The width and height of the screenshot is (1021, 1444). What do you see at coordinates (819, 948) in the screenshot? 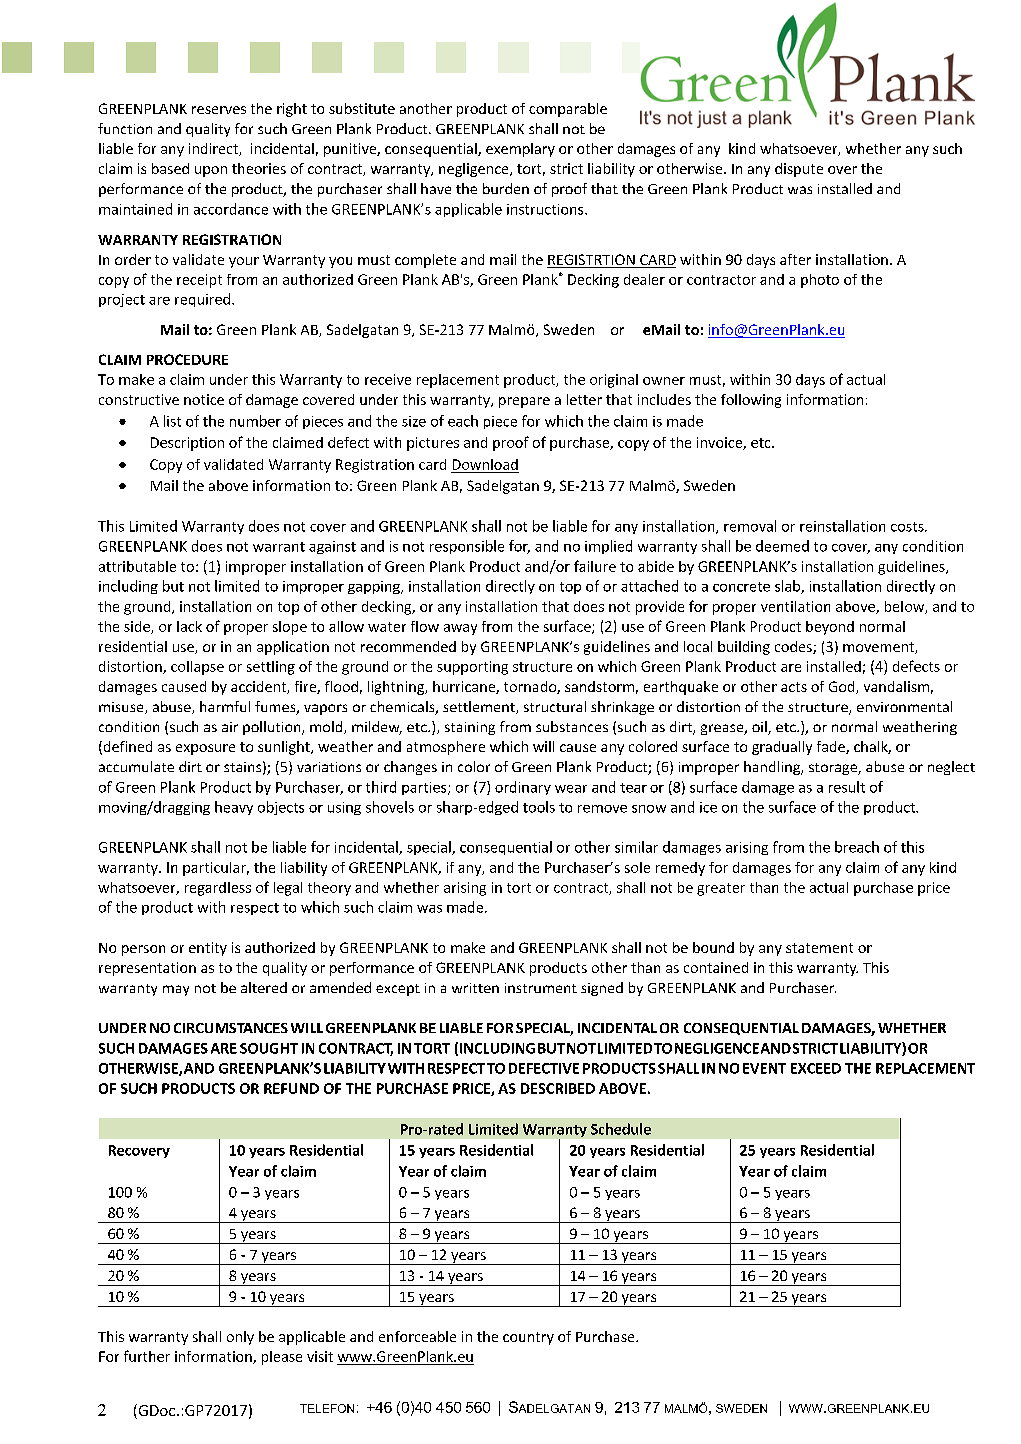
I see `statement` at bounding box center [819, 948].
